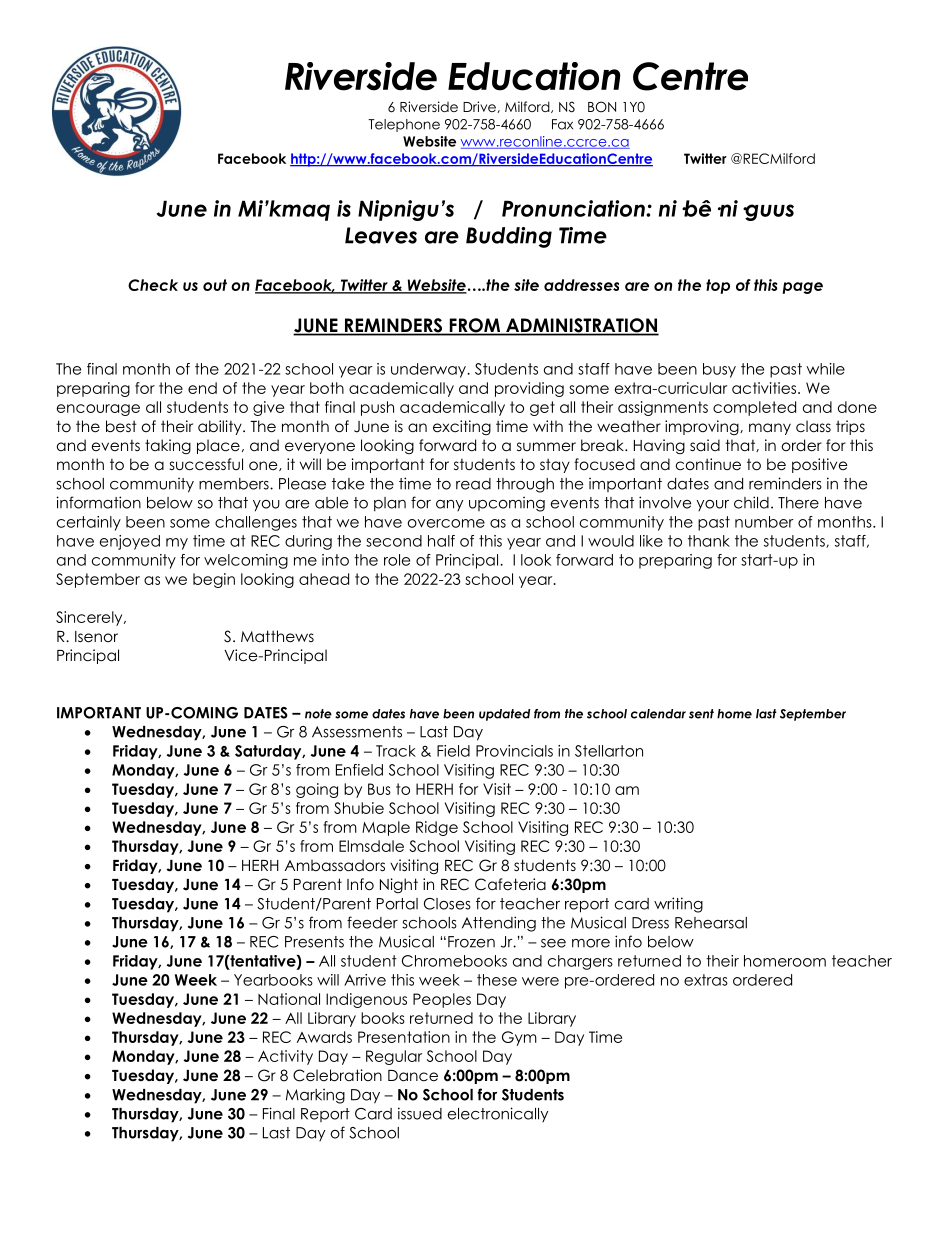 The width and height of the screenshot is (952, 1233). Describe the element at coordinates (602, 107) in the screenshot. I see `BON` at that location.
